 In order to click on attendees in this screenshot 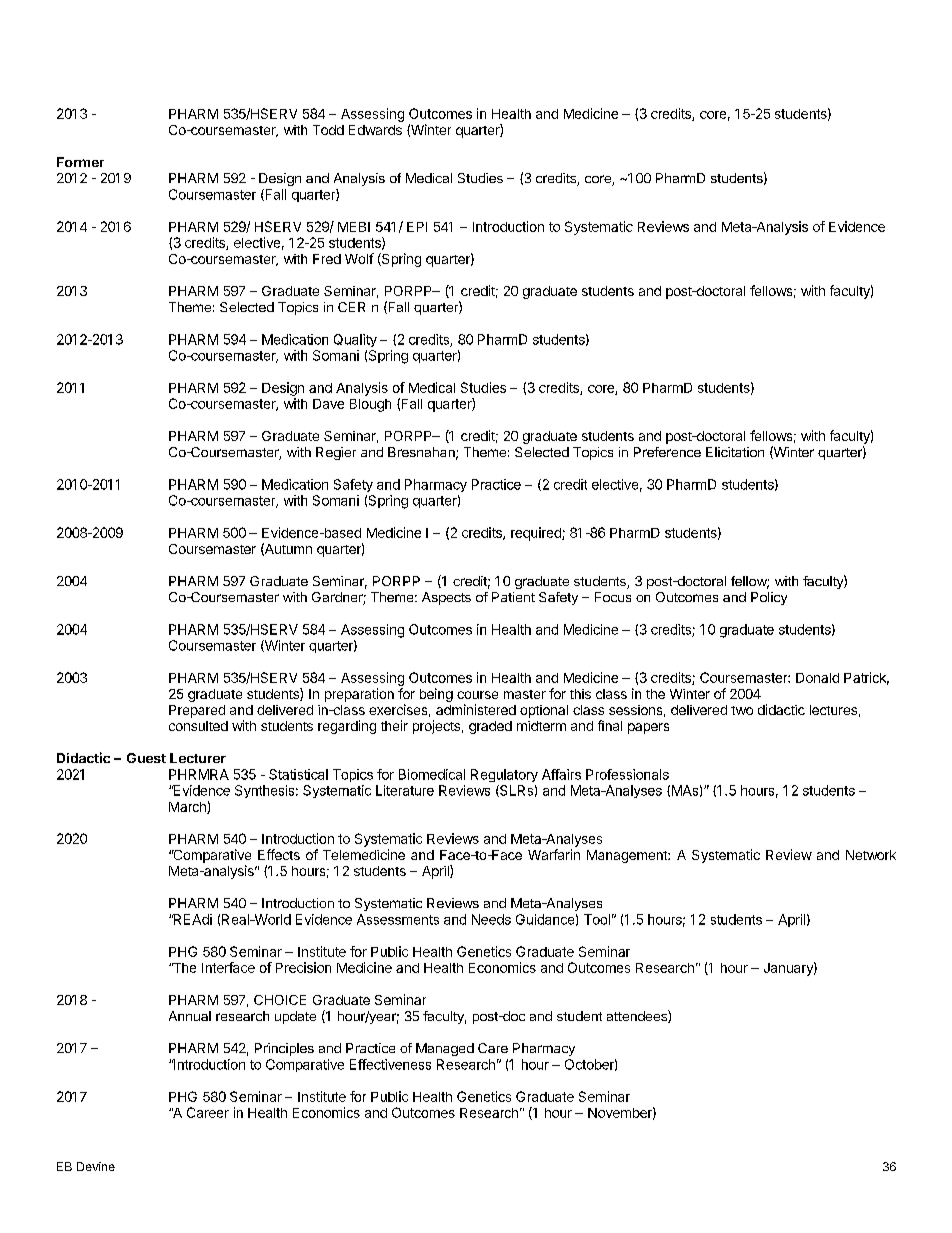, I will do `click(638, 1016)`.
